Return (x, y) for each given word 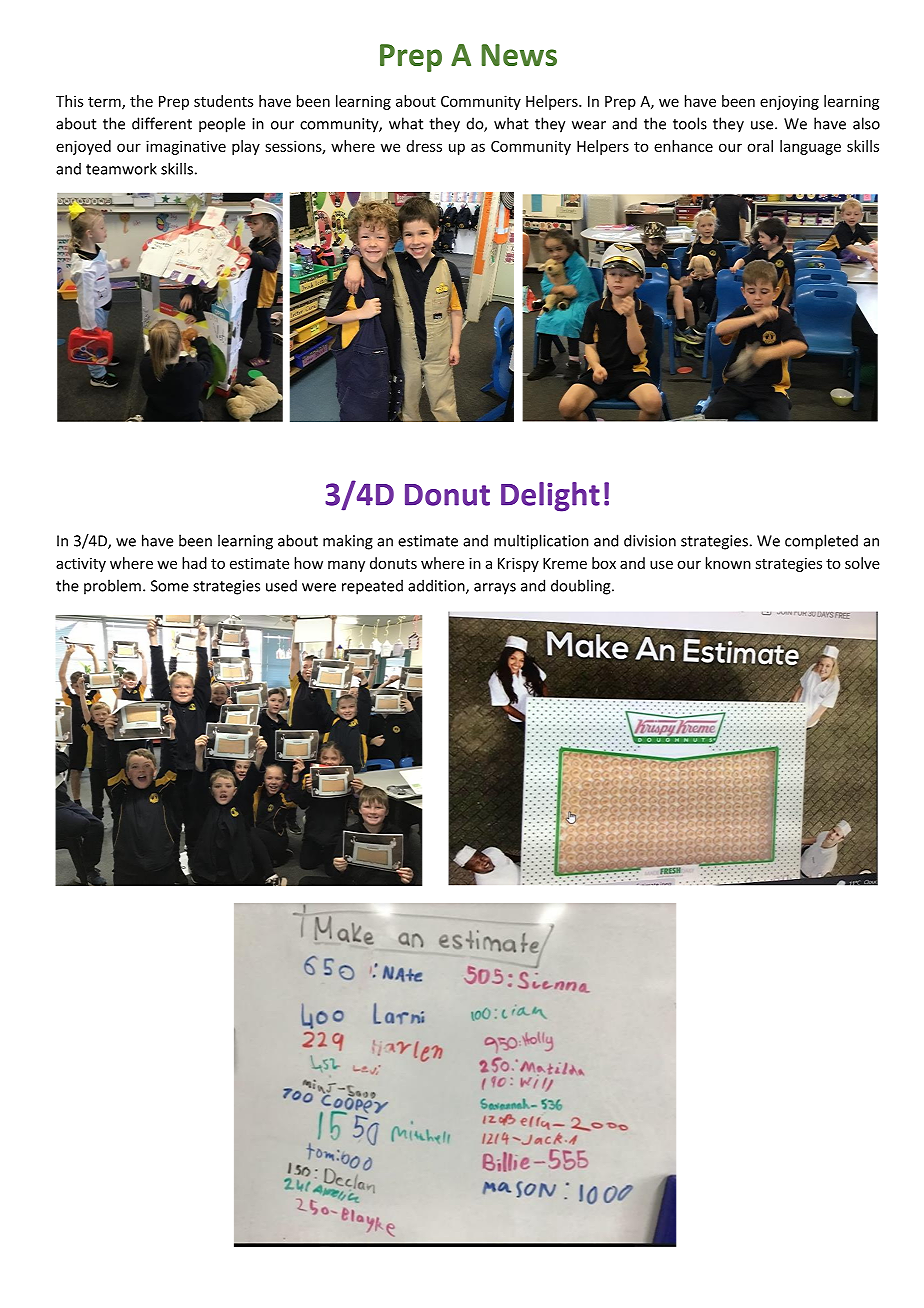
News (519, 55)
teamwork (121, 168)
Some (170, 586)
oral (760, 146)
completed (821, 542)
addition (437, 586)
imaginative (186, 147)
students (223, 101)
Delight (550, 497)
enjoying (789, 102)
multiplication (541, 542)
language (810, 147)
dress (424, 146)
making (348, 542)
